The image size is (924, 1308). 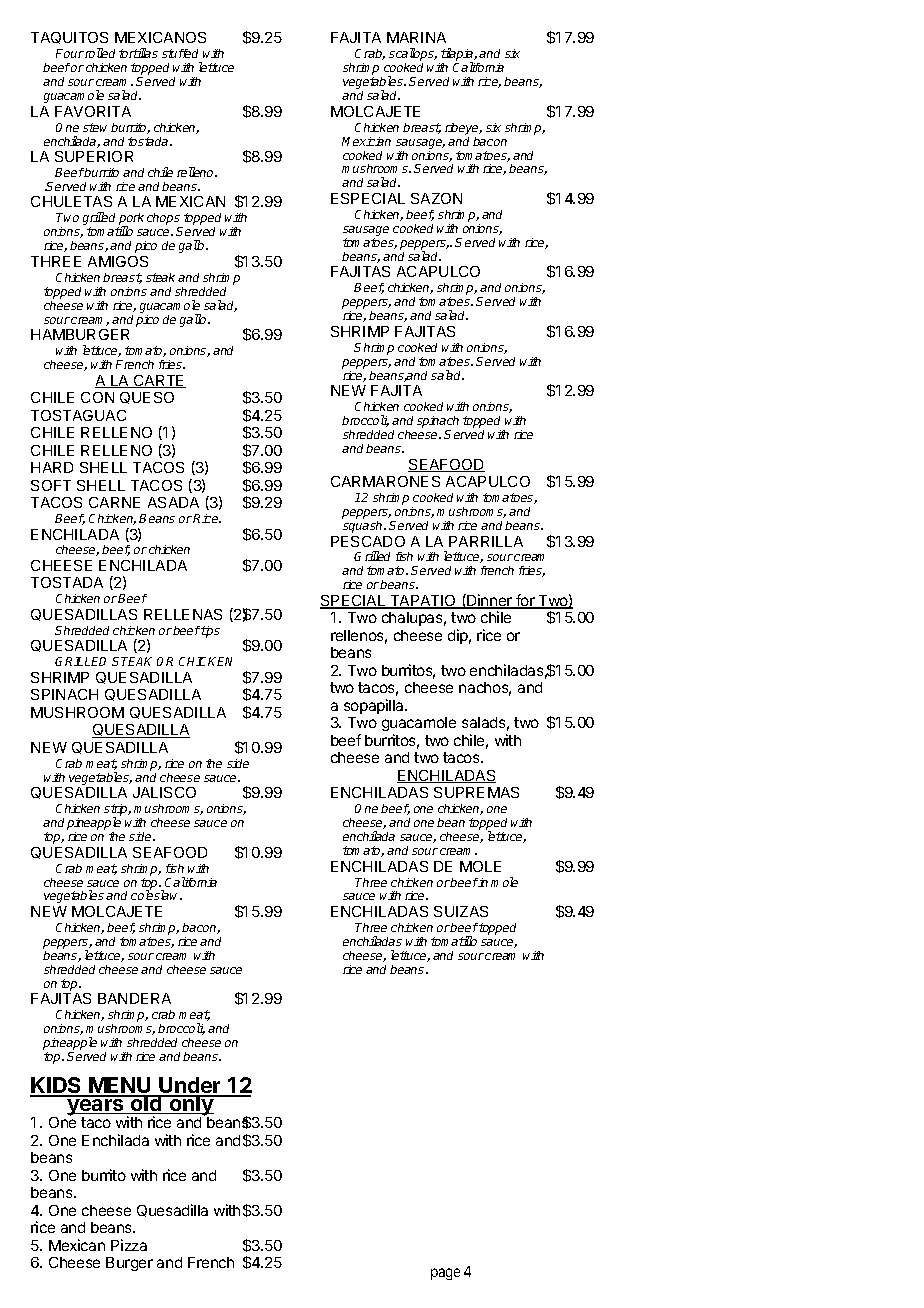 What do you see at coordinates (364, 527) in the screenshot?
I see `squash` at bounding box center [364, 527].
